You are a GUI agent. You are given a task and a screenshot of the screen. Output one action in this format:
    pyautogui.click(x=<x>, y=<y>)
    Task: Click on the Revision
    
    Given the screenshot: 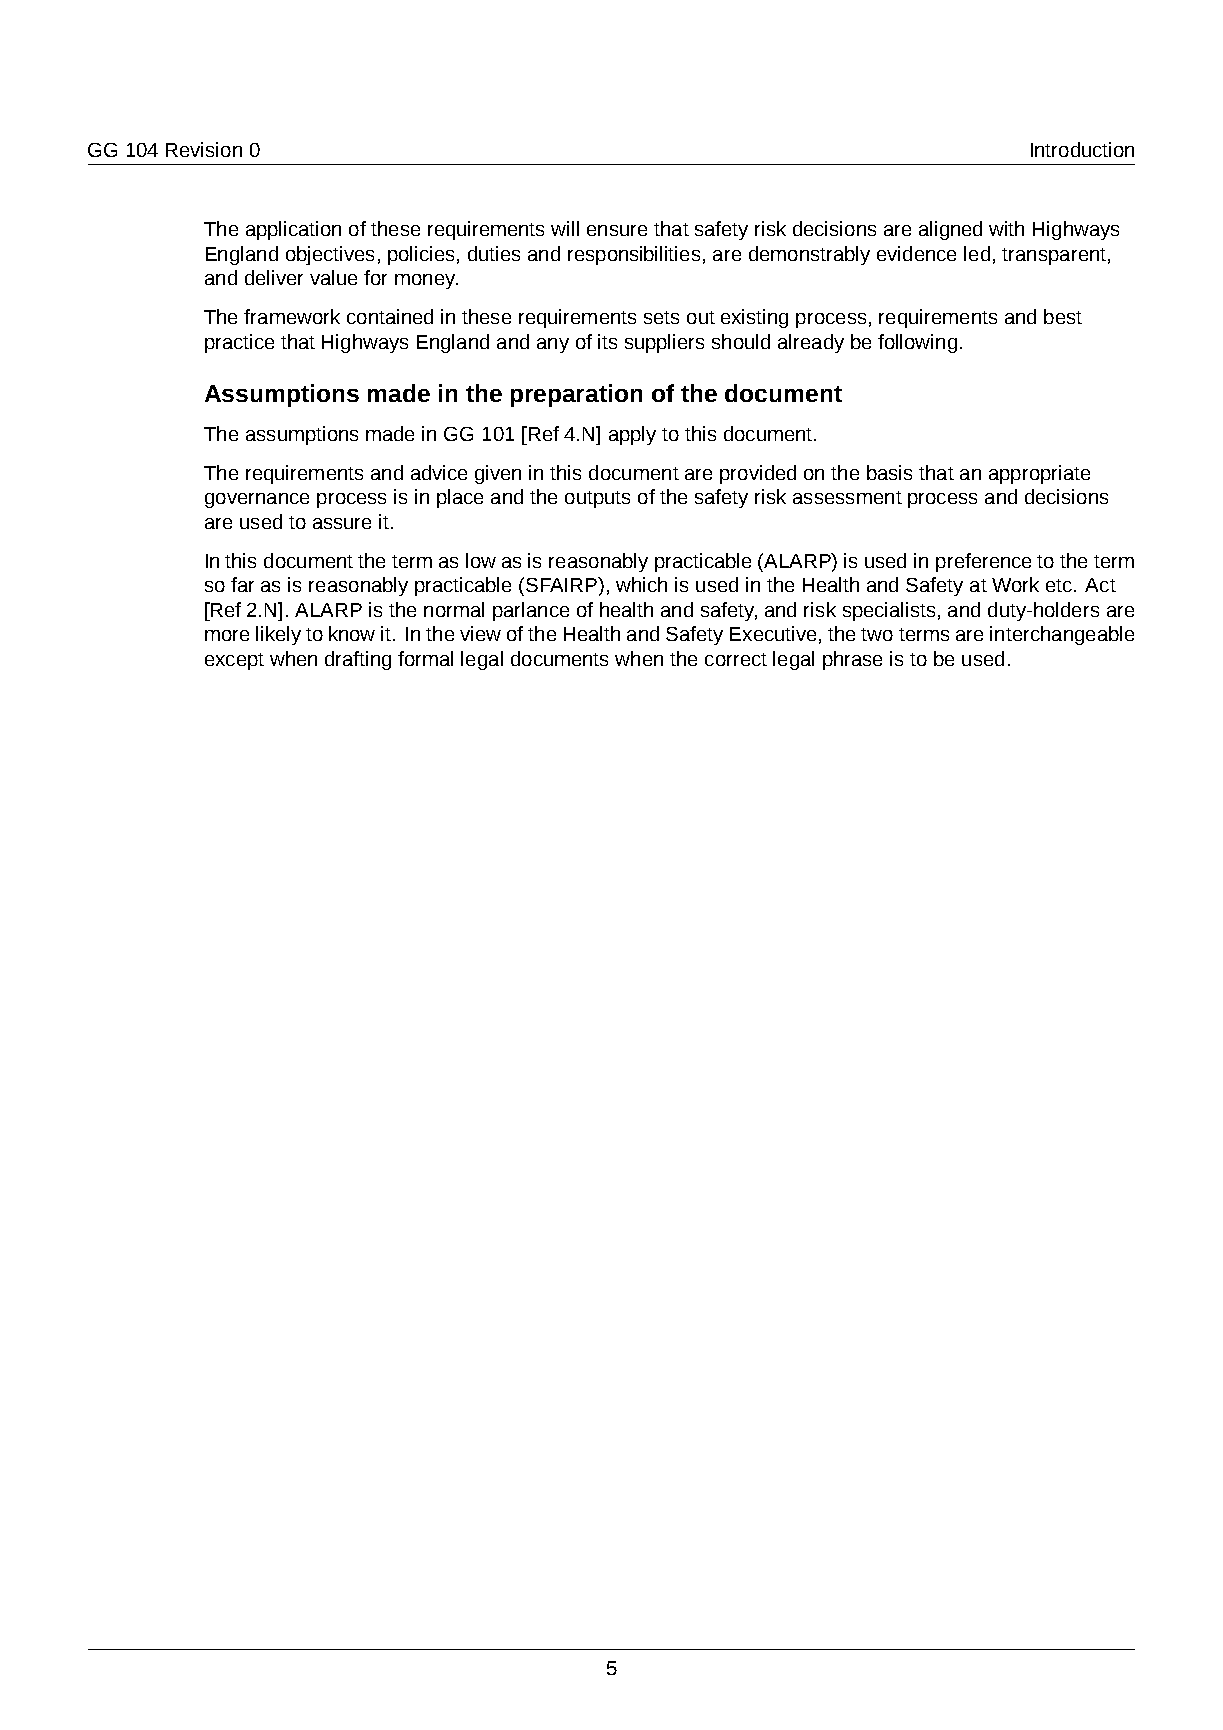 What is the action you would take?
    pyautogui.click(x=204, y=149)
